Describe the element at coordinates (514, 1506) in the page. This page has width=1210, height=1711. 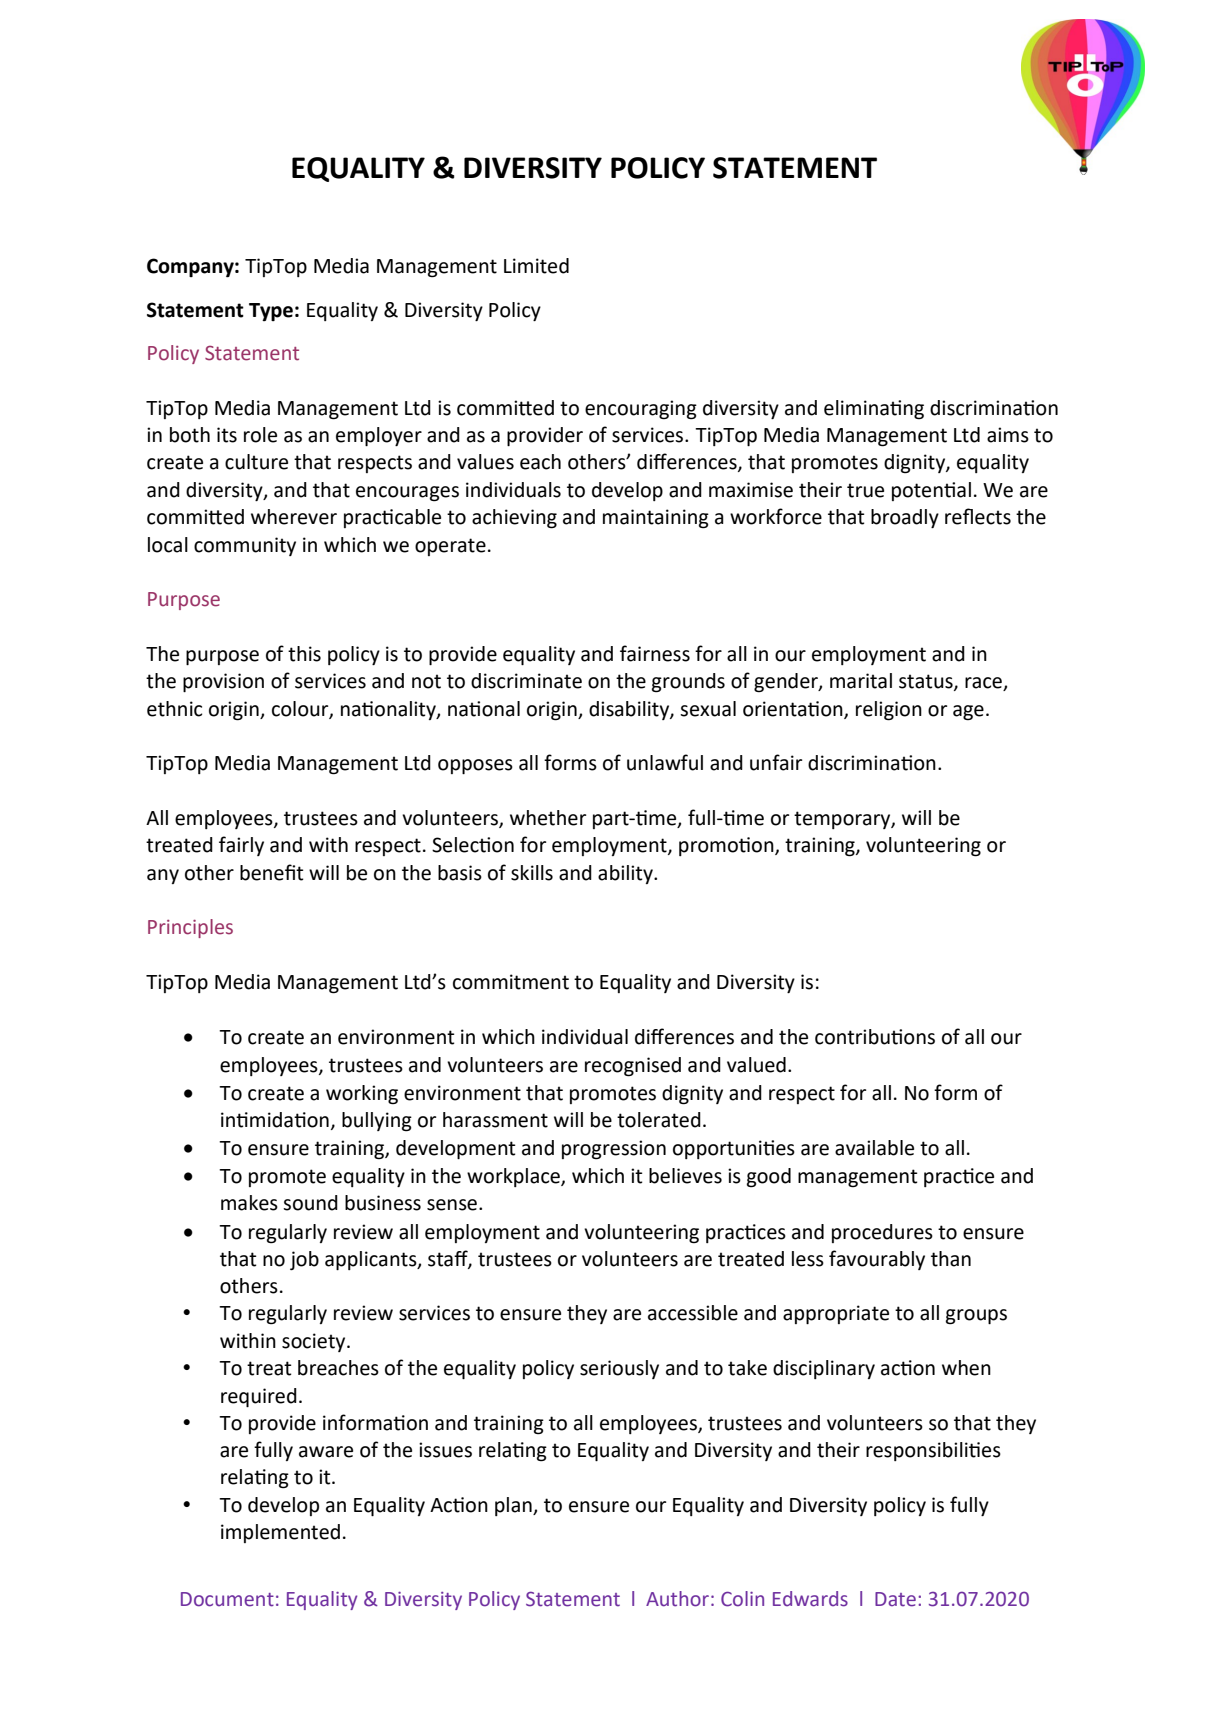
I see `plan` at that location.
